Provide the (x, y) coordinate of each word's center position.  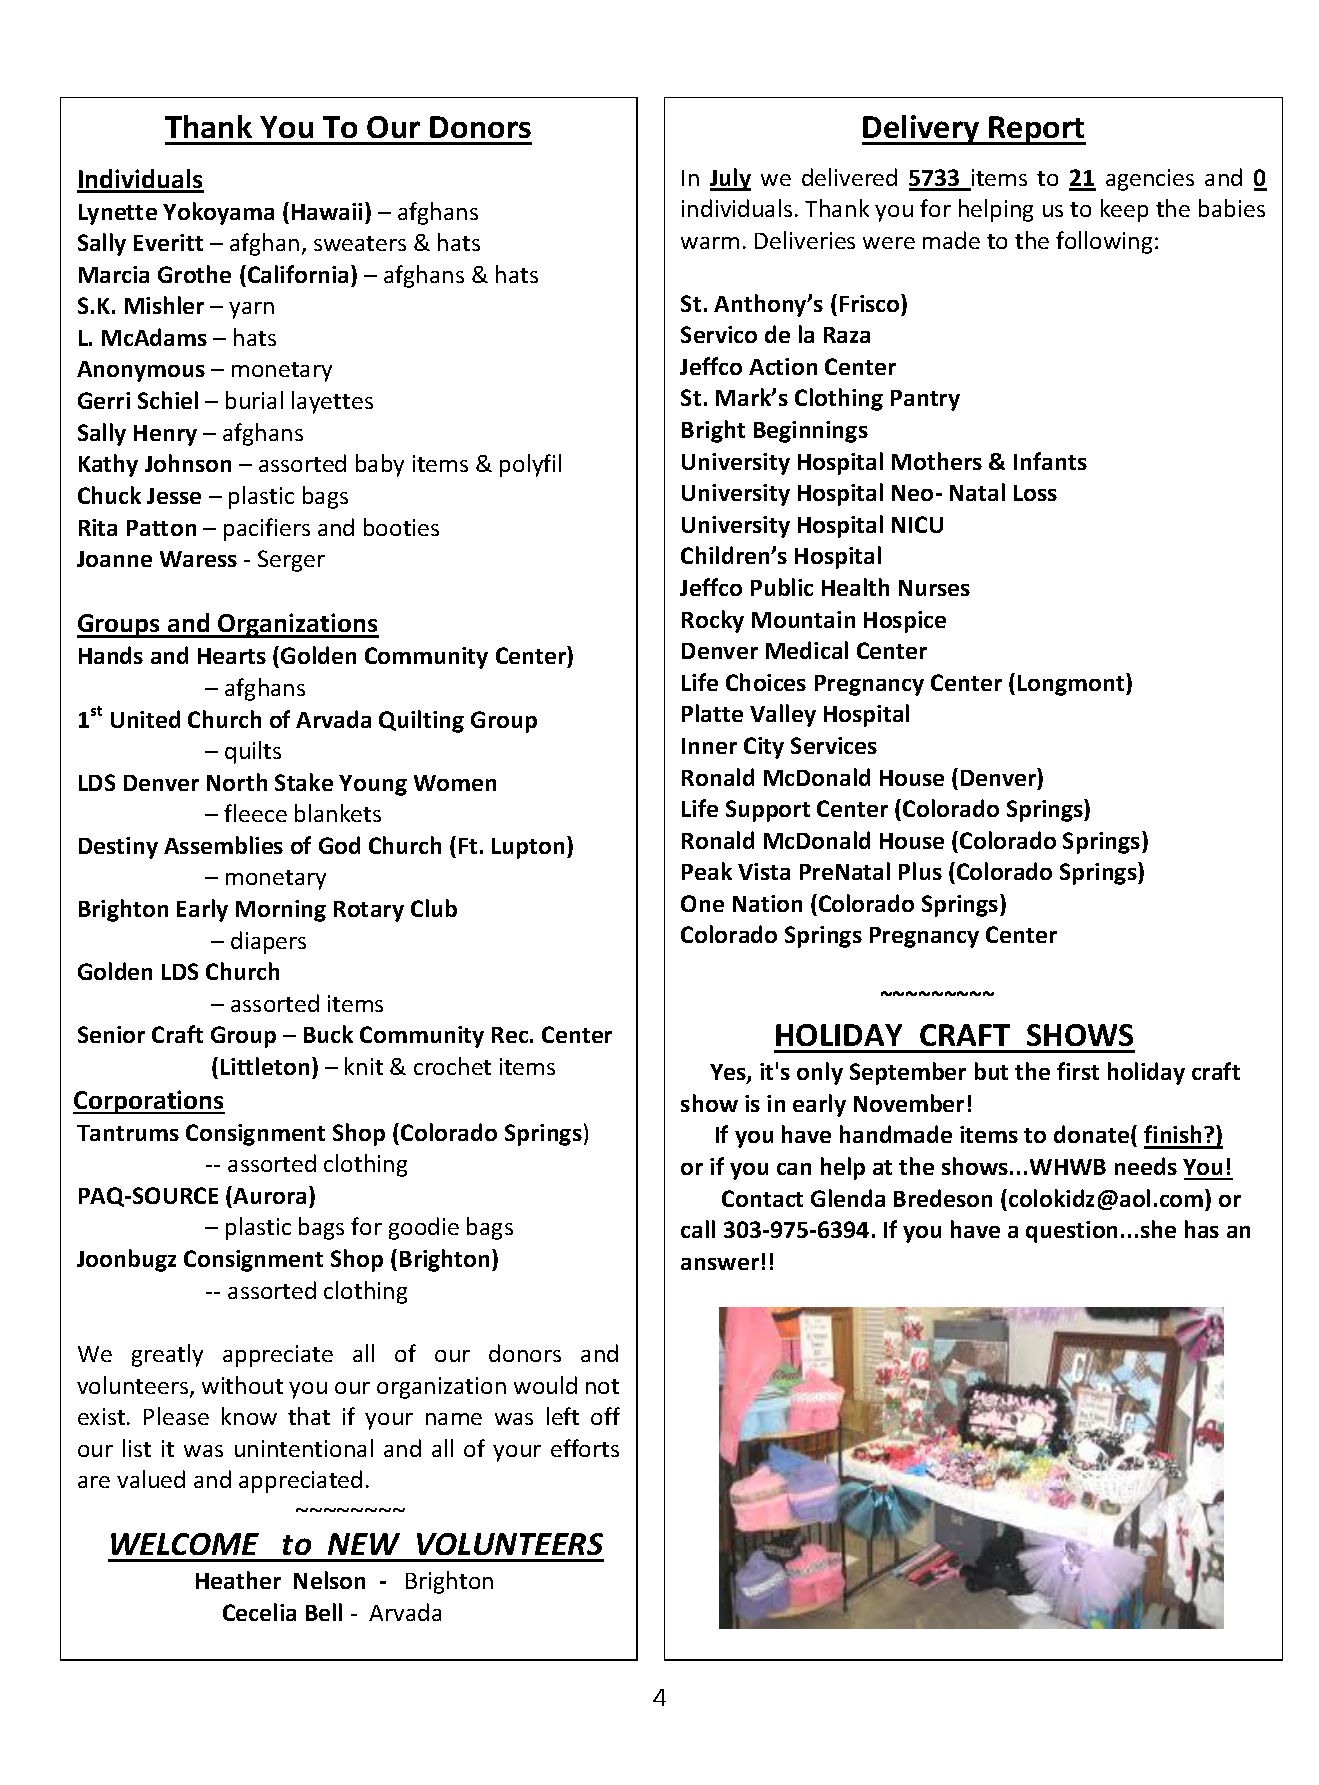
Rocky (713, 621)
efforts (585, 1448)
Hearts (232, 656)
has (1202, 1229)
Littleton (265, 1066)
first (1078, 1071)
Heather (238, 1580)
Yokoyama (218, 213)
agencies (1150, 180)
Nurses (934, 588)
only (820, 1073)
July (730, 179)
